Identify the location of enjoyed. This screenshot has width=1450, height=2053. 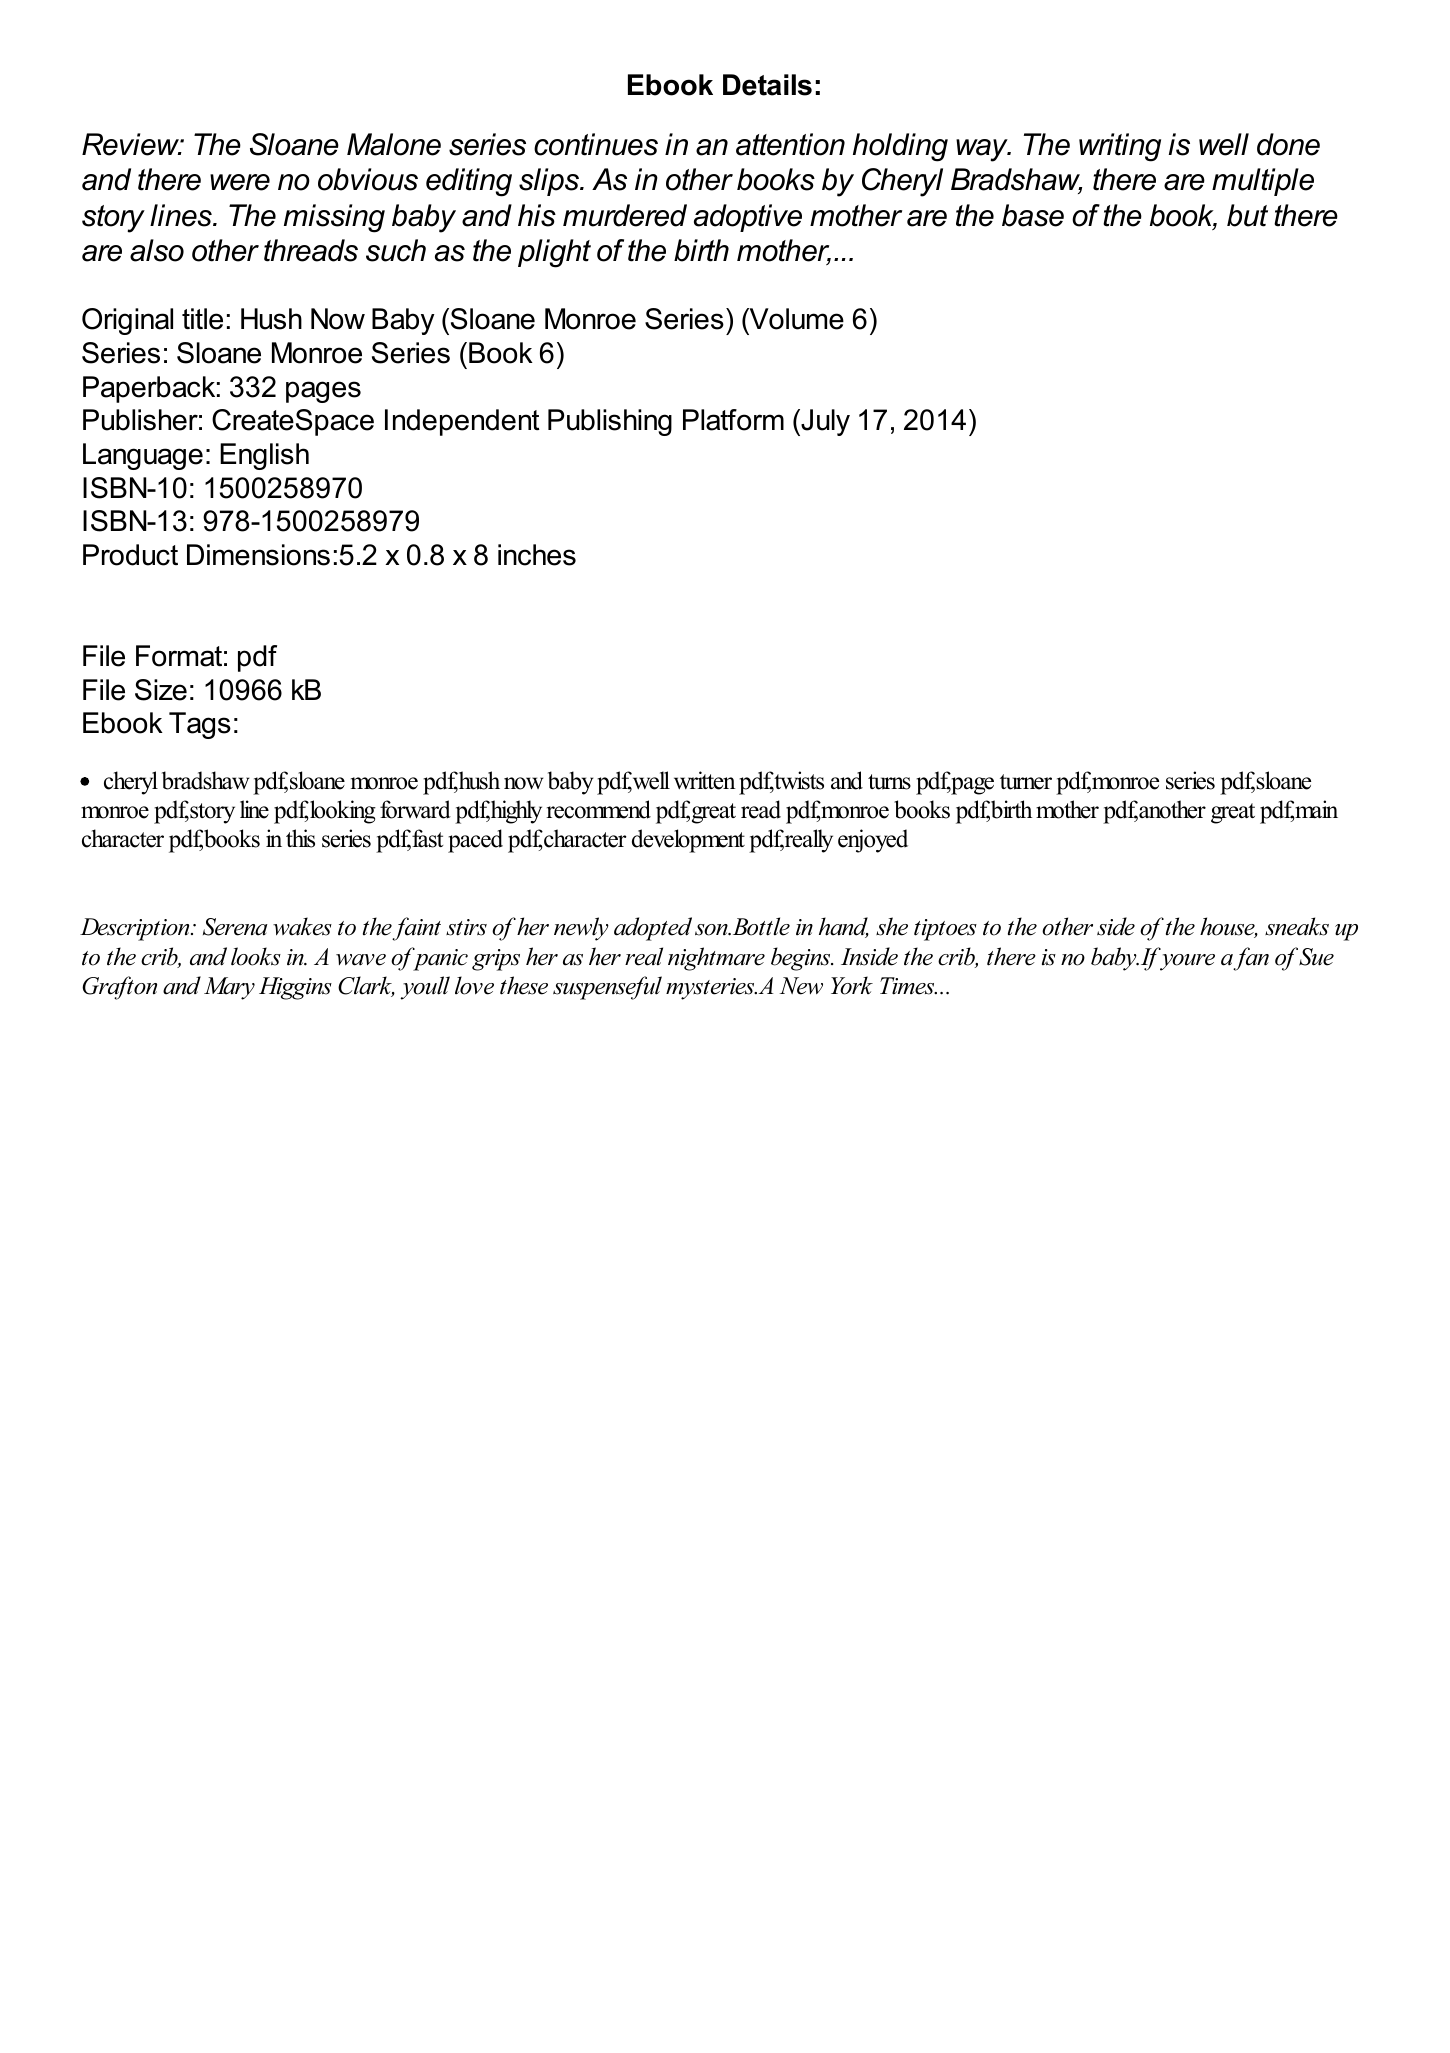
(873, 841).
